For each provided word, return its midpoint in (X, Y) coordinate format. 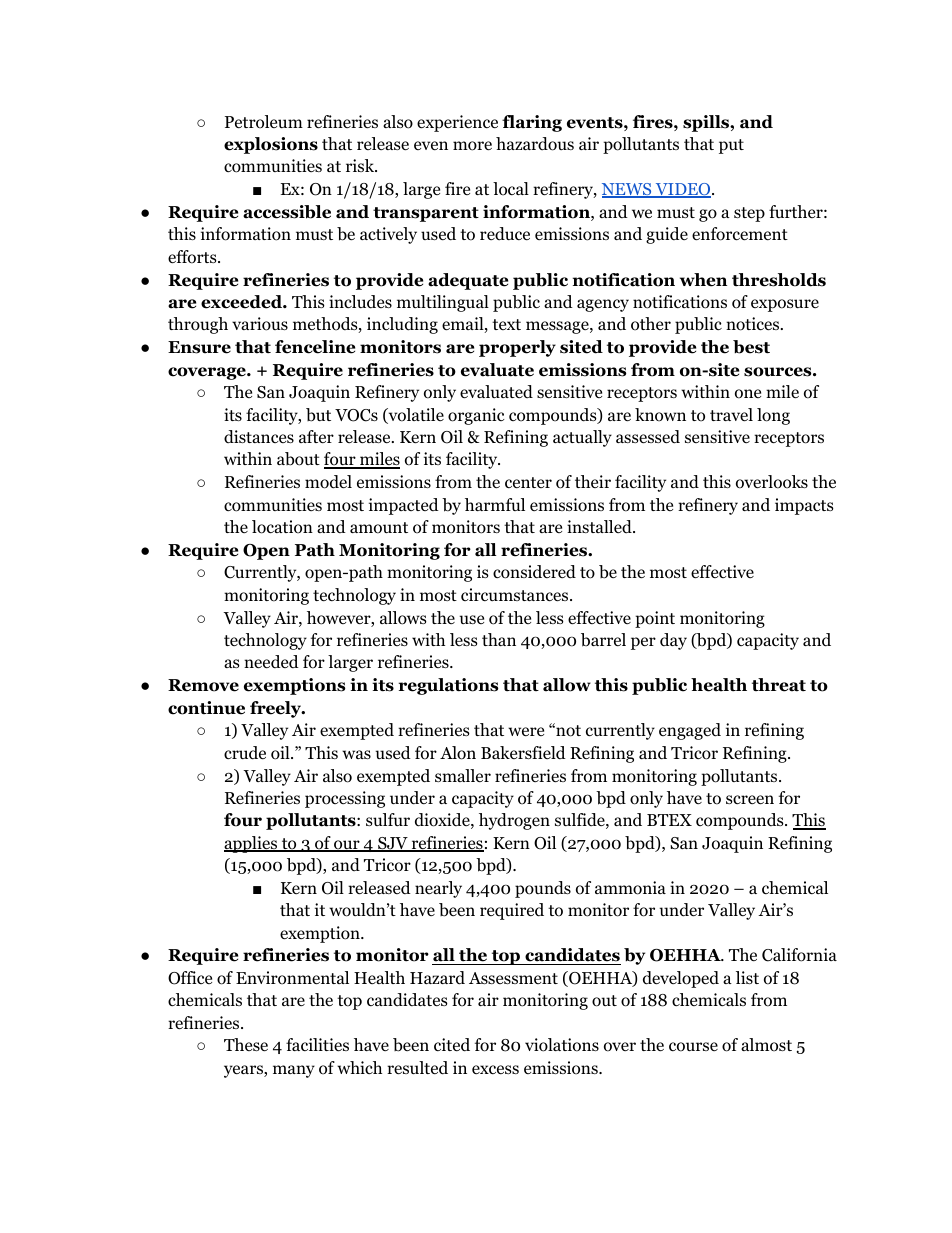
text (506, 324)
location (282, 527)
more (472, 146)
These (246, 1045)
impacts (804, 506)
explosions (271, 145)
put (731, 146)
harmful (495, 504)
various (260, 324)
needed (271, 662)
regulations (448, 686)
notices (754, 324)
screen (750, 800)
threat (779, 685)
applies (252, 844)
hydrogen (514, 821)
